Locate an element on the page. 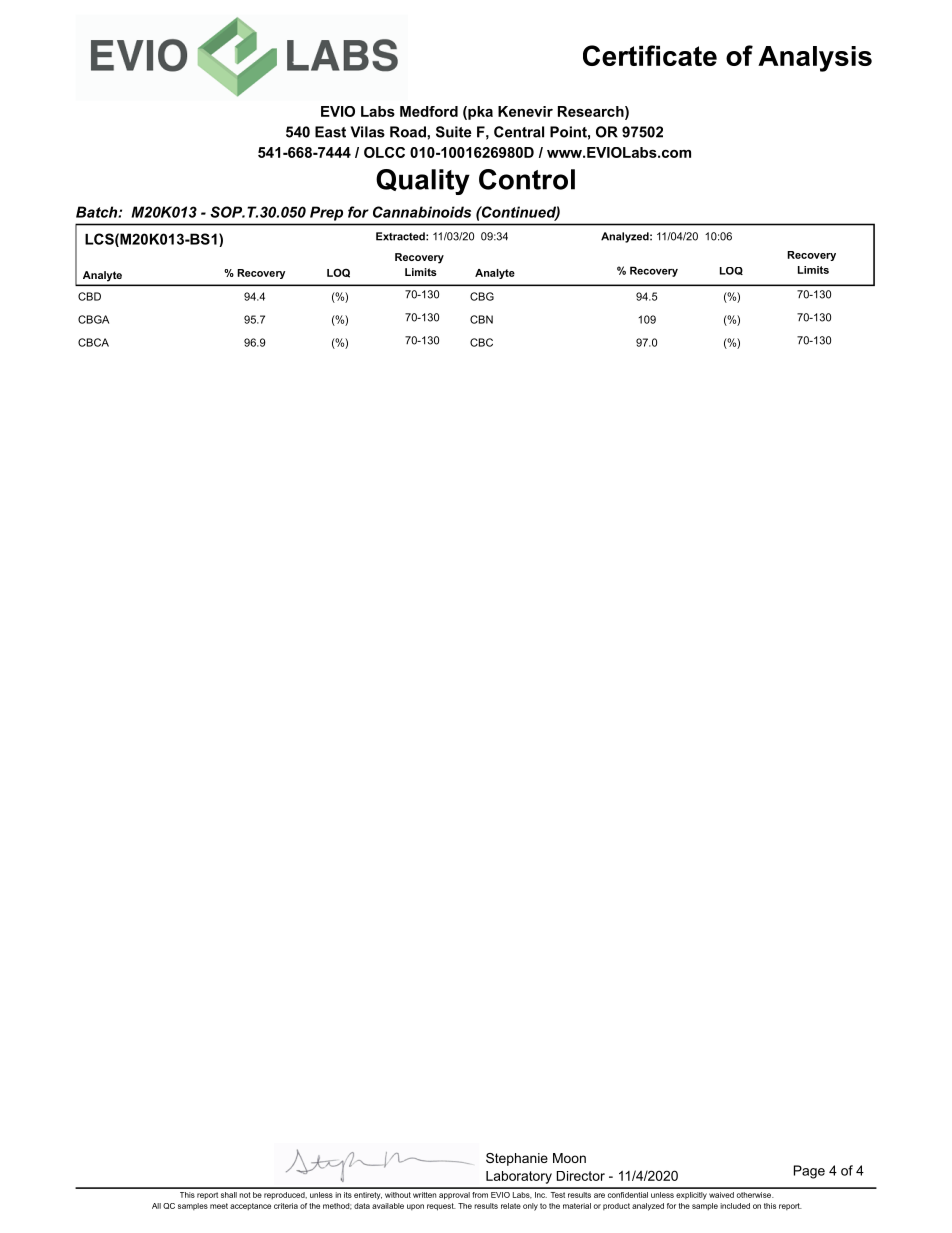 Image resolution: width=952 pixels, height=1233 pixels. request is located at coordinates (441, 1207).
